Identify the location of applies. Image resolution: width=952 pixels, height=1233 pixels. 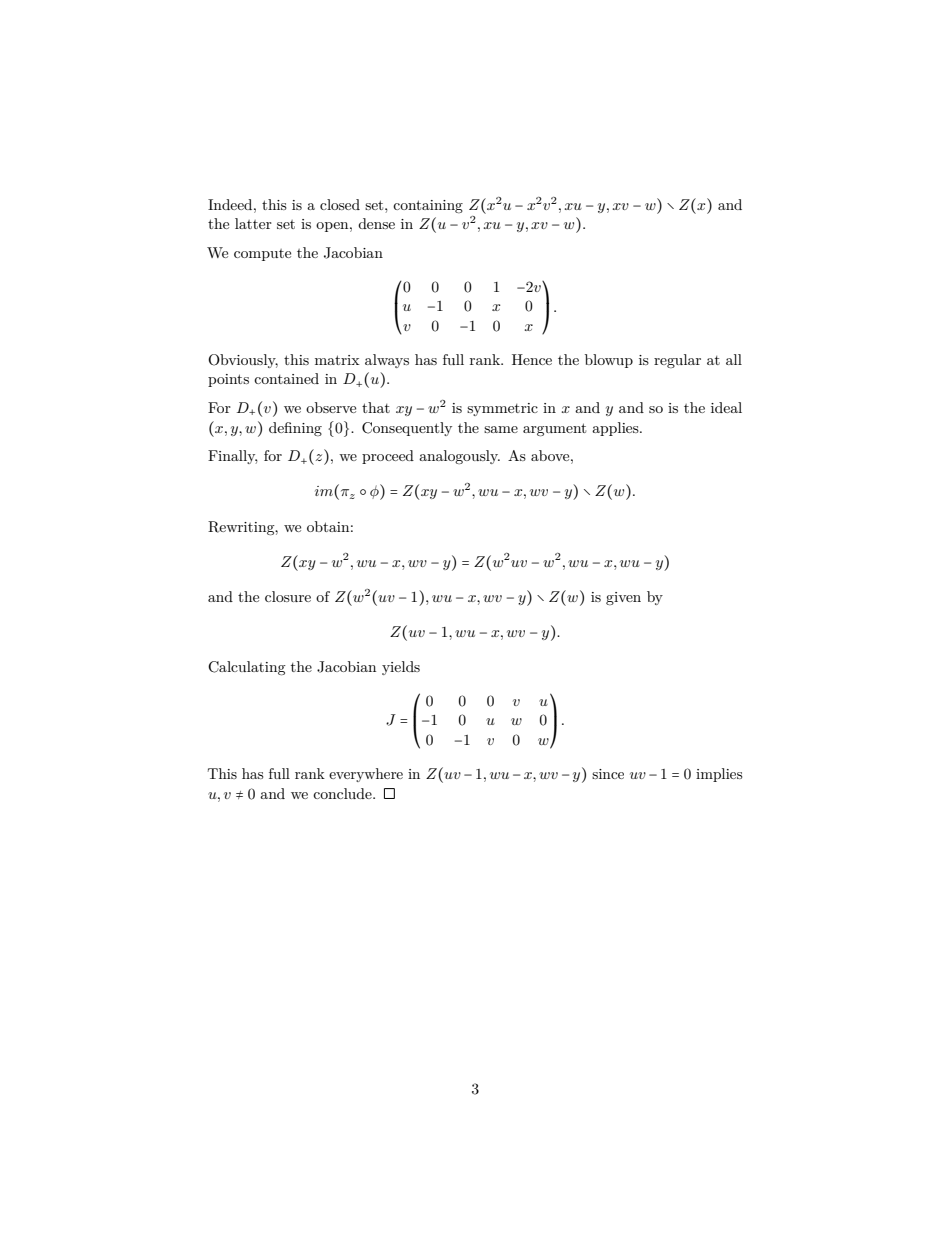
(616, 429).
